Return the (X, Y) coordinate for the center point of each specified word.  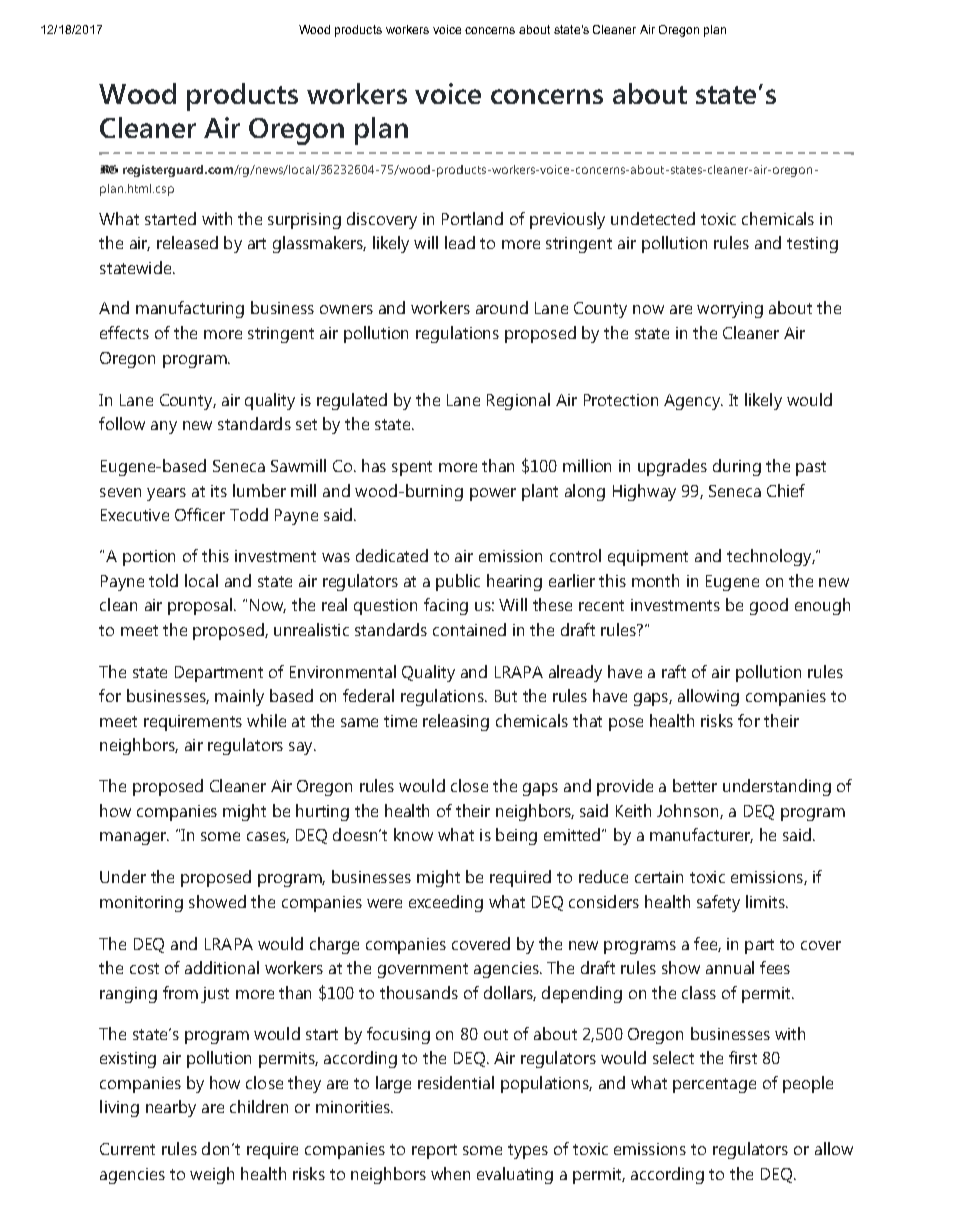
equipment (648, 558)
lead (460, 242)
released (187, 242)
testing (812, 245)
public (458, 582)
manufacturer (701, 835)
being (516, 836)
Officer (200, 514)
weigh (212, 1175)
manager (134, 838)
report (434, 1151)
